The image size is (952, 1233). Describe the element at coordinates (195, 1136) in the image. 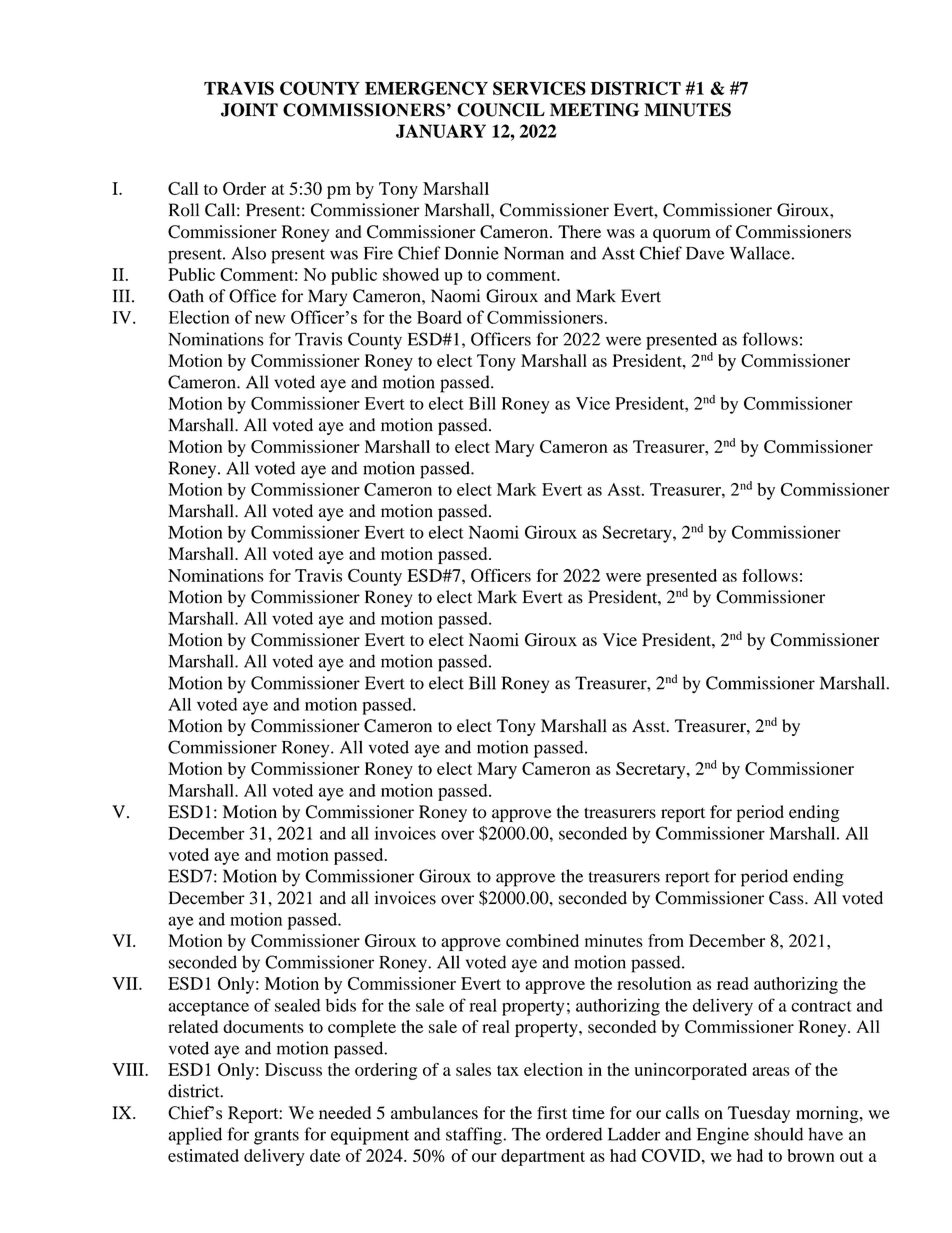

I see `applied` at that location.
